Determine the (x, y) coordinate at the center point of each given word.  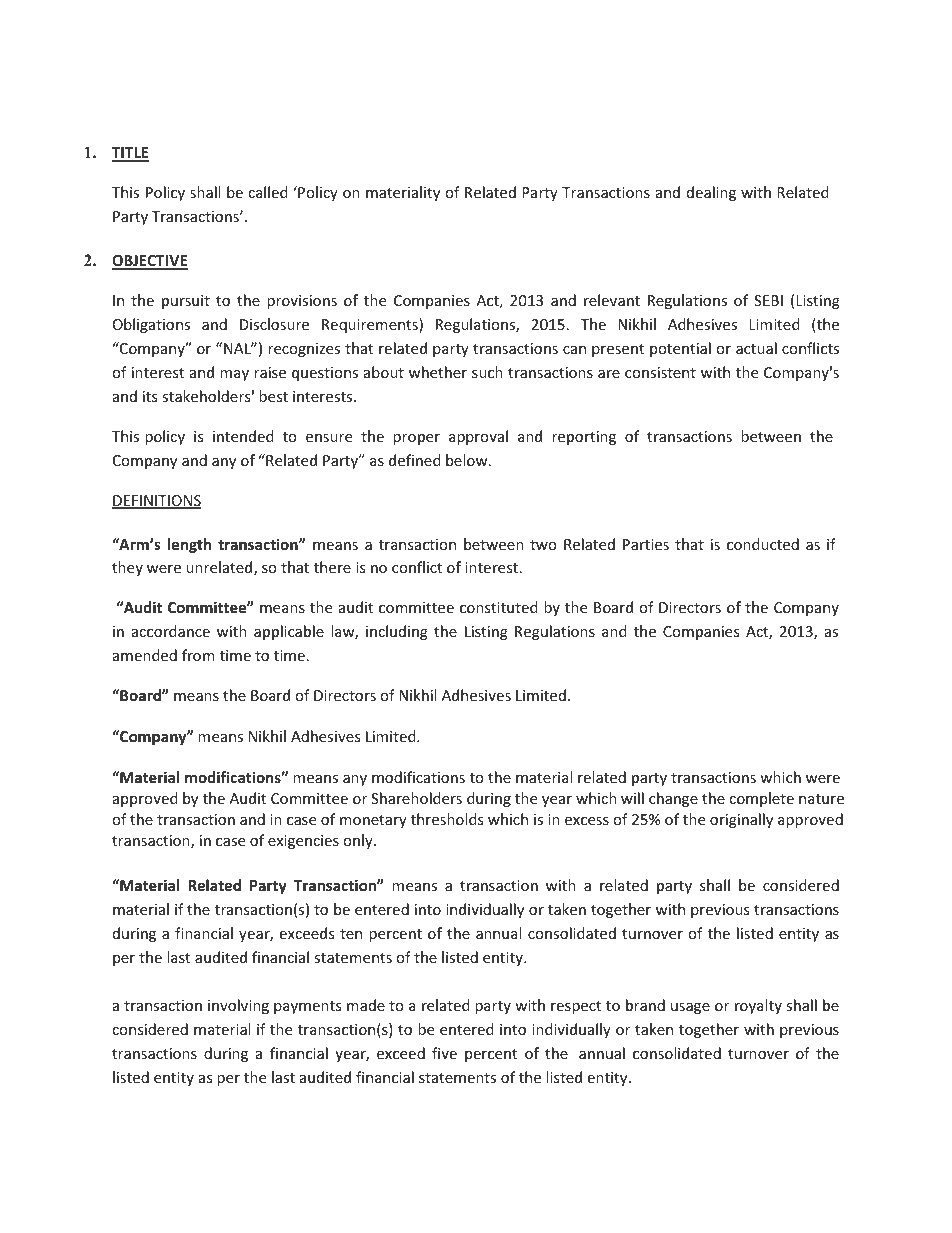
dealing (711, 193)
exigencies (303, 842)
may (234, 375)
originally (741, 820)
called (268, 192)
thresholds (447, 819)
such (487, 372)
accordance (171, 631)
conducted (763, 544)
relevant (612, 300)
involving (238, 1006)
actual (756, 348)
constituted (499, 607)
